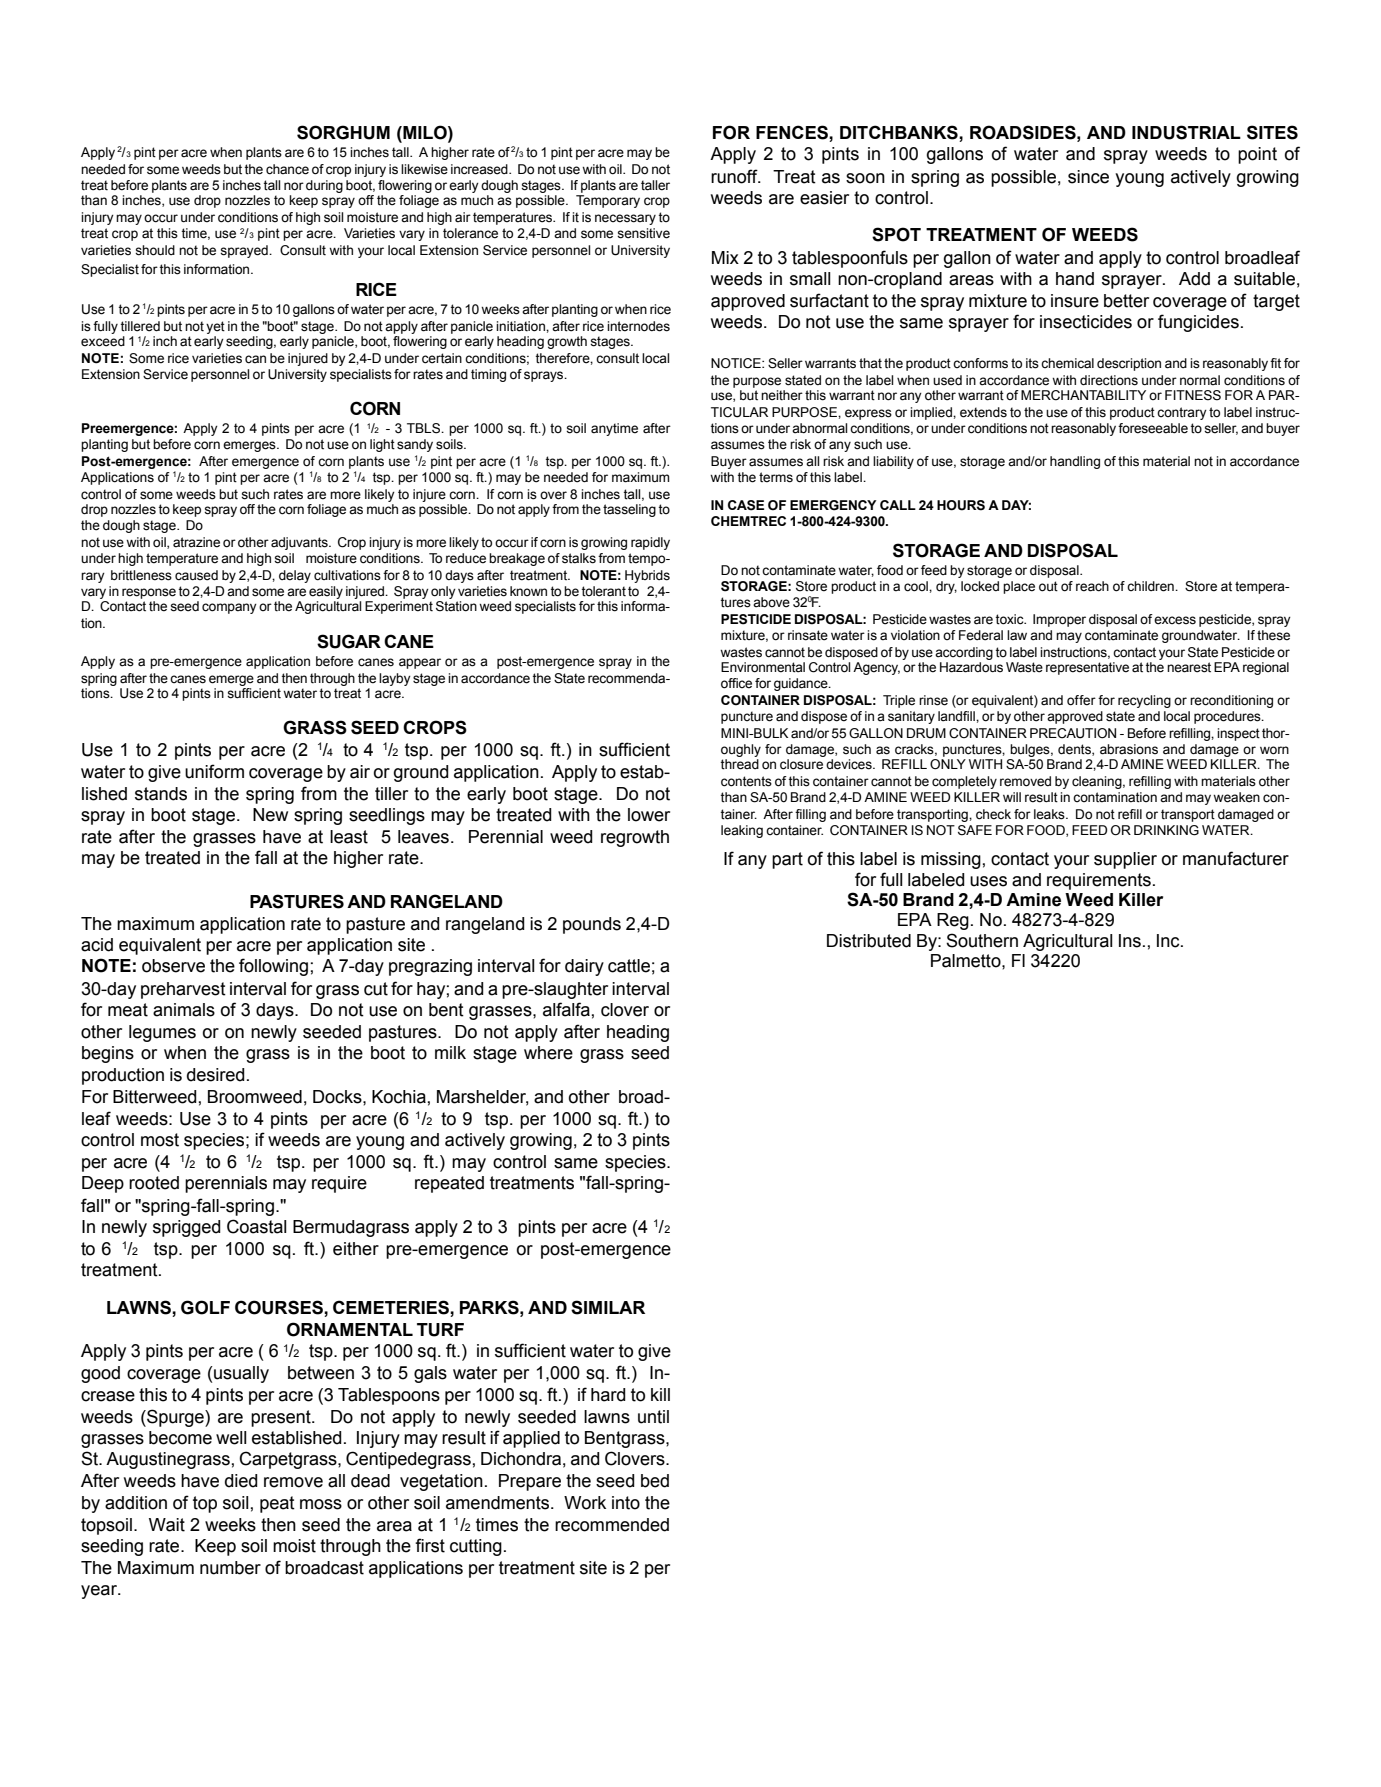 The width and height of the document is (1381, 1787). I want to click on bed, so click(655, 1481).
